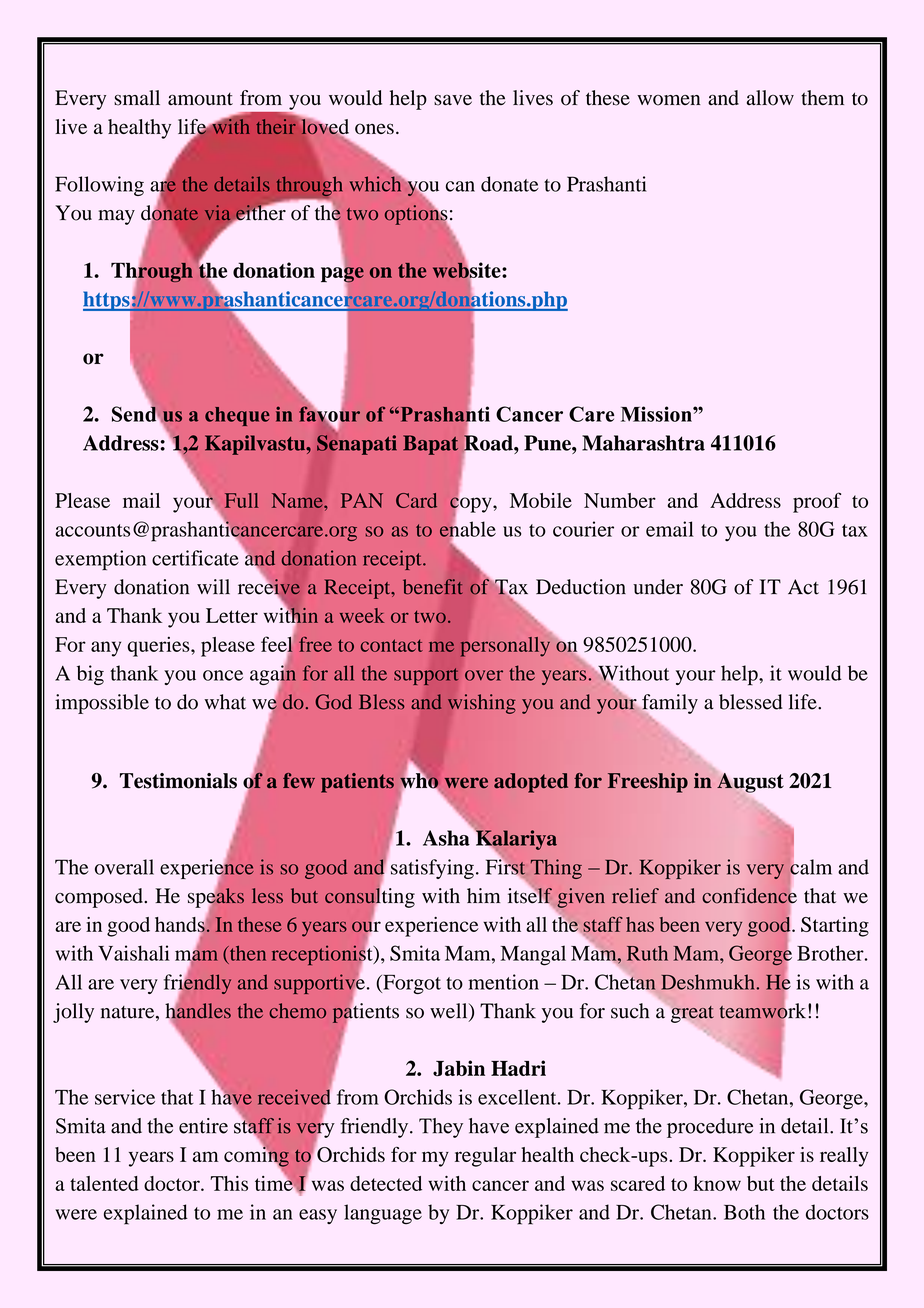 The image size is (924, 1308). Describe the element at coordinates (137, 98) in the page. I see `small` at that location.
